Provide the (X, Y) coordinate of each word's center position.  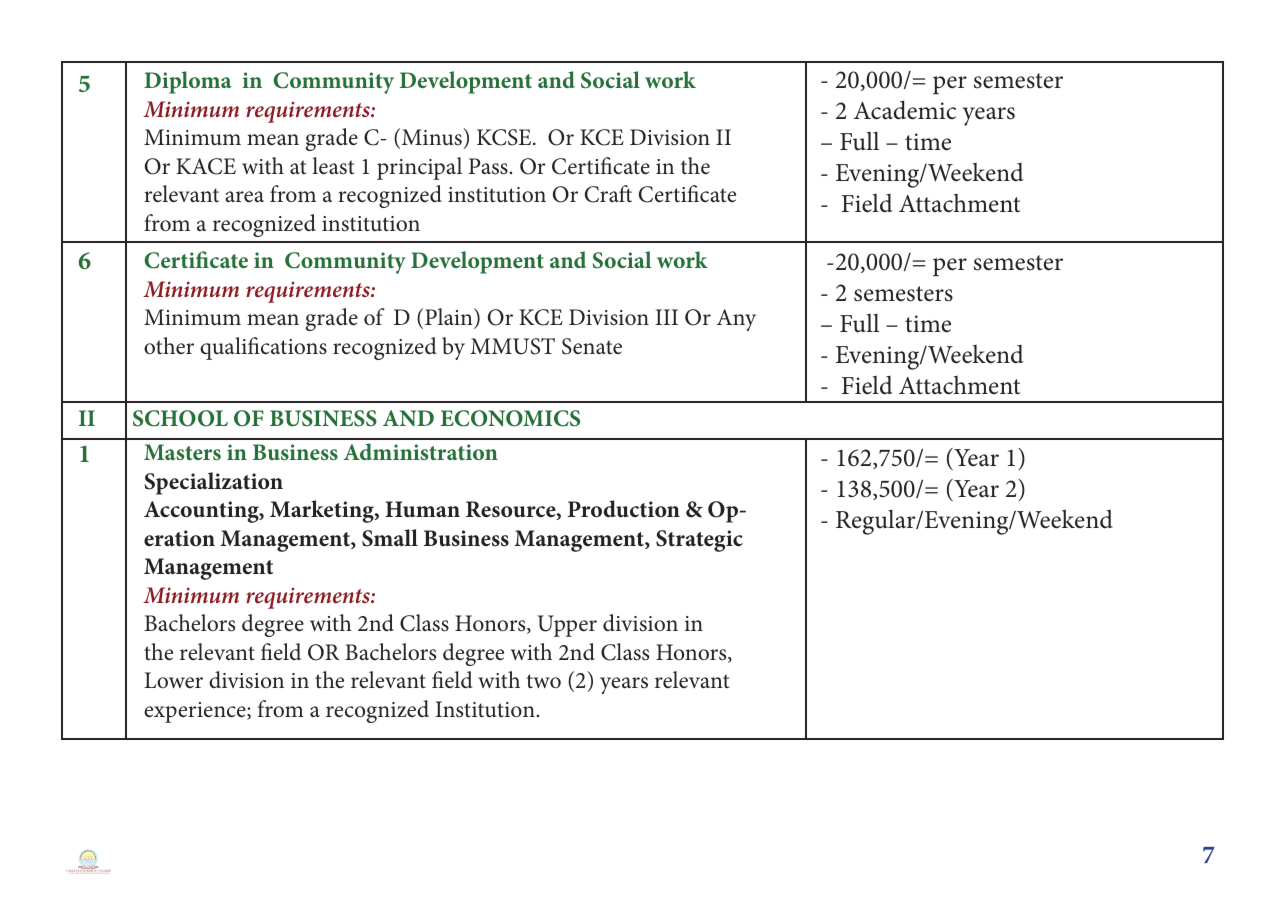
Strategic (699, 541)
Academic (905, 110)
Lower (173, 680)
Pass (488, 166)
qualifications (263, 348)
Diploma (188, 82)
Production (624, 509)
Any (736, 320)
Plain (450, 318)
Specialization (214, 483)
